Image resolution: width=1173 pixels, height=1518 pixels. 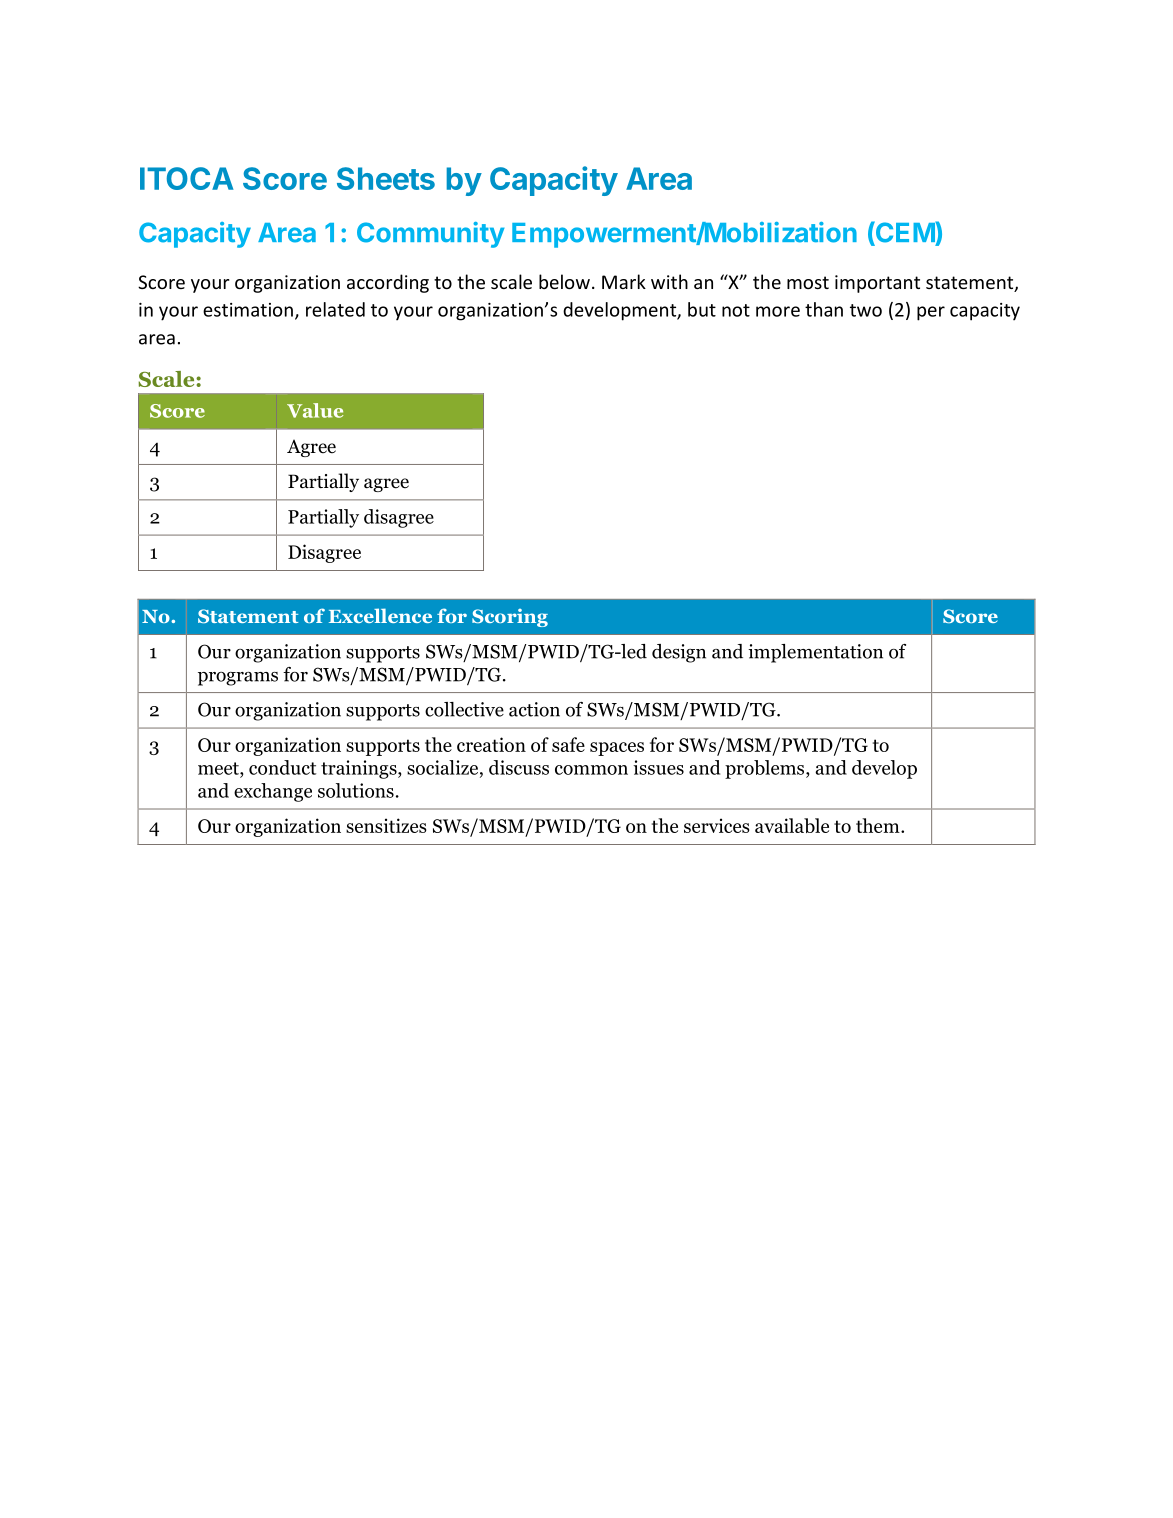 What do you see at coordinates (430, 235) in the page?
I see `Community` at bounding box center [430, 235].
